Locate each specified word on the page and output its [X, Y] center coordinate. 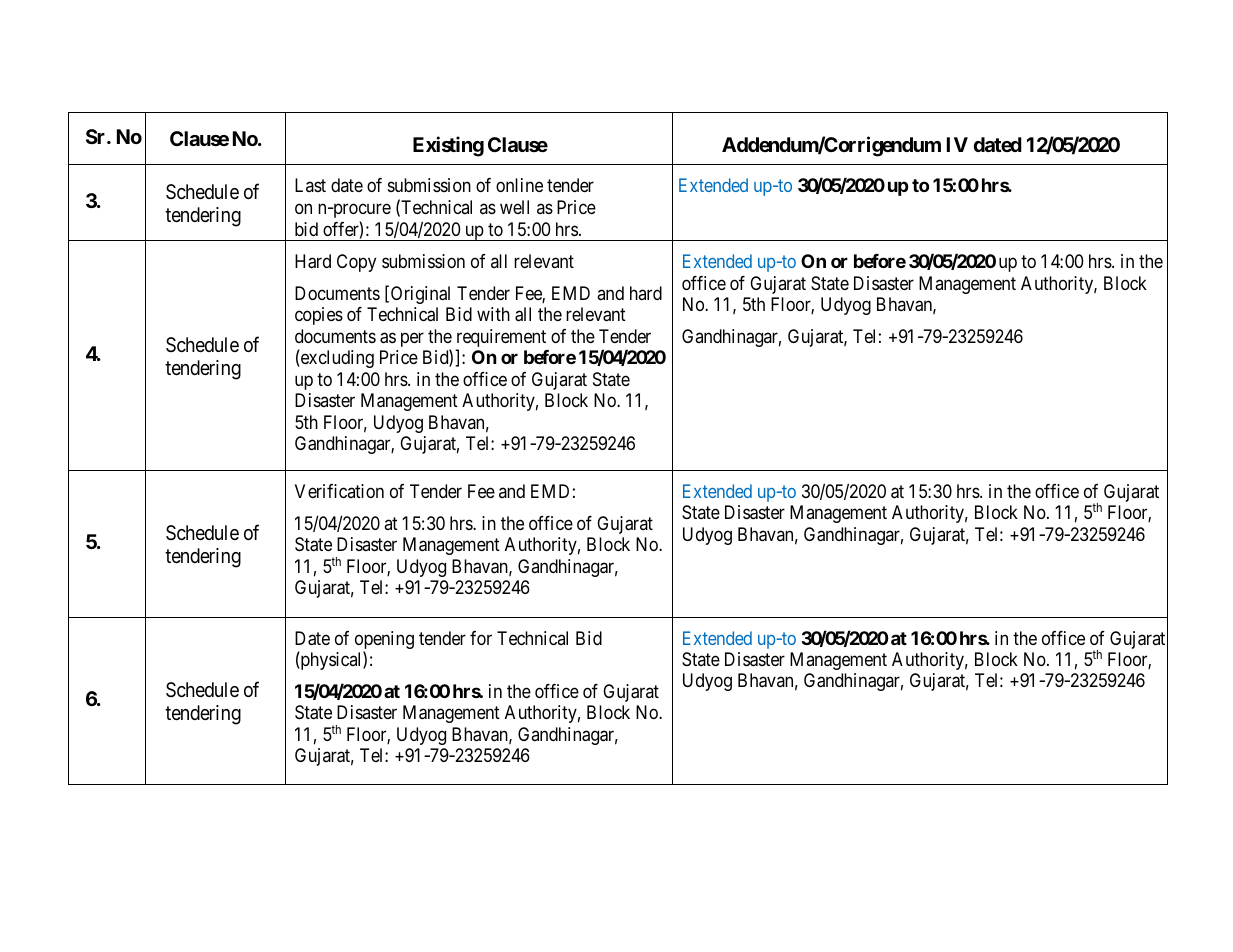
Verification [339, 491]
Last [310, 185]
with [493, 314]
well [514, 207]
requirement [501, 339]
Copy [356, 263]
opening [384, 641]
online [519, 185]
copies [319, 316]
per [412, 339]
